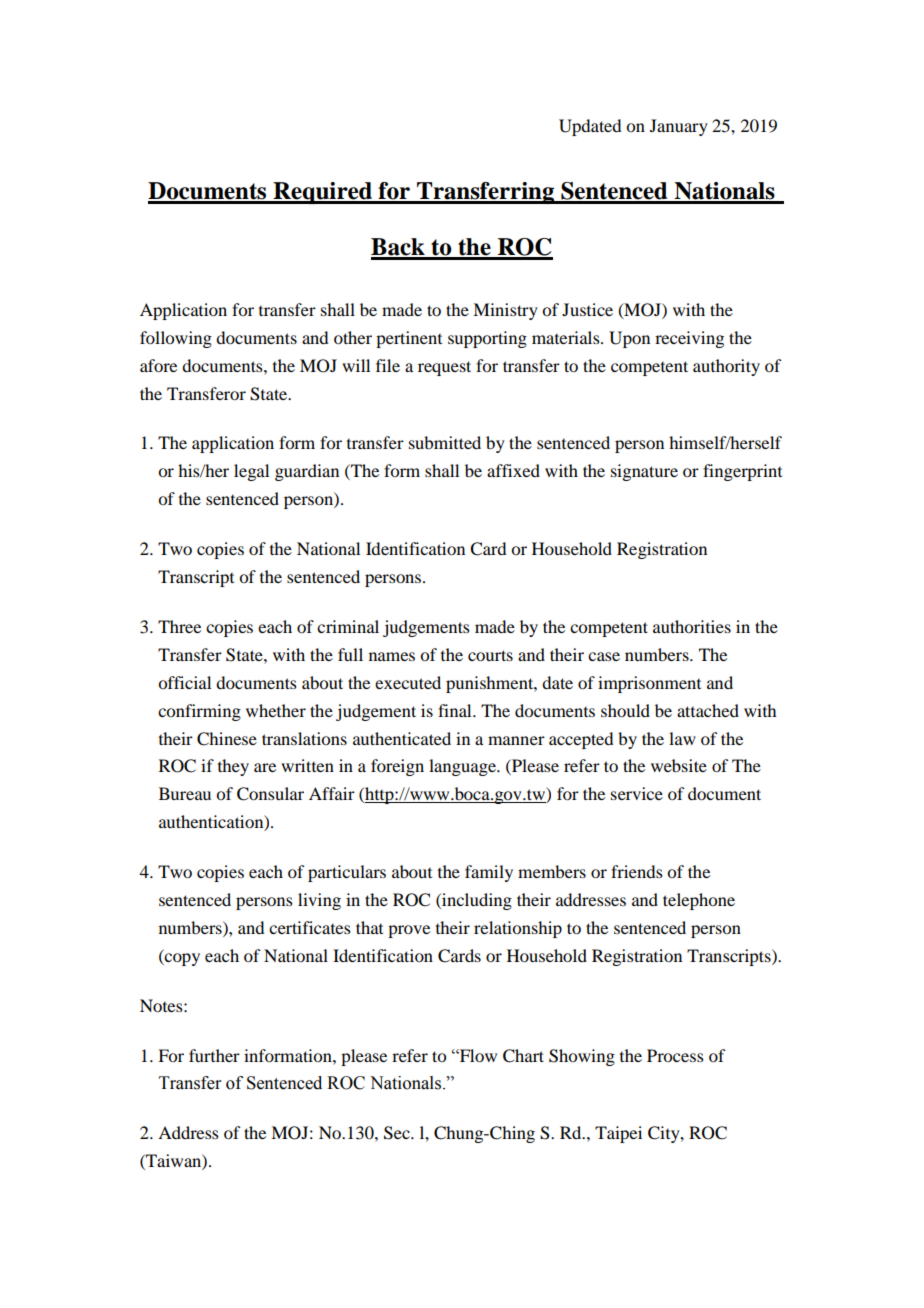 Image resolution: width=924 pixels, height=1308 pixels. I want to click on January, so click(679, 127).
